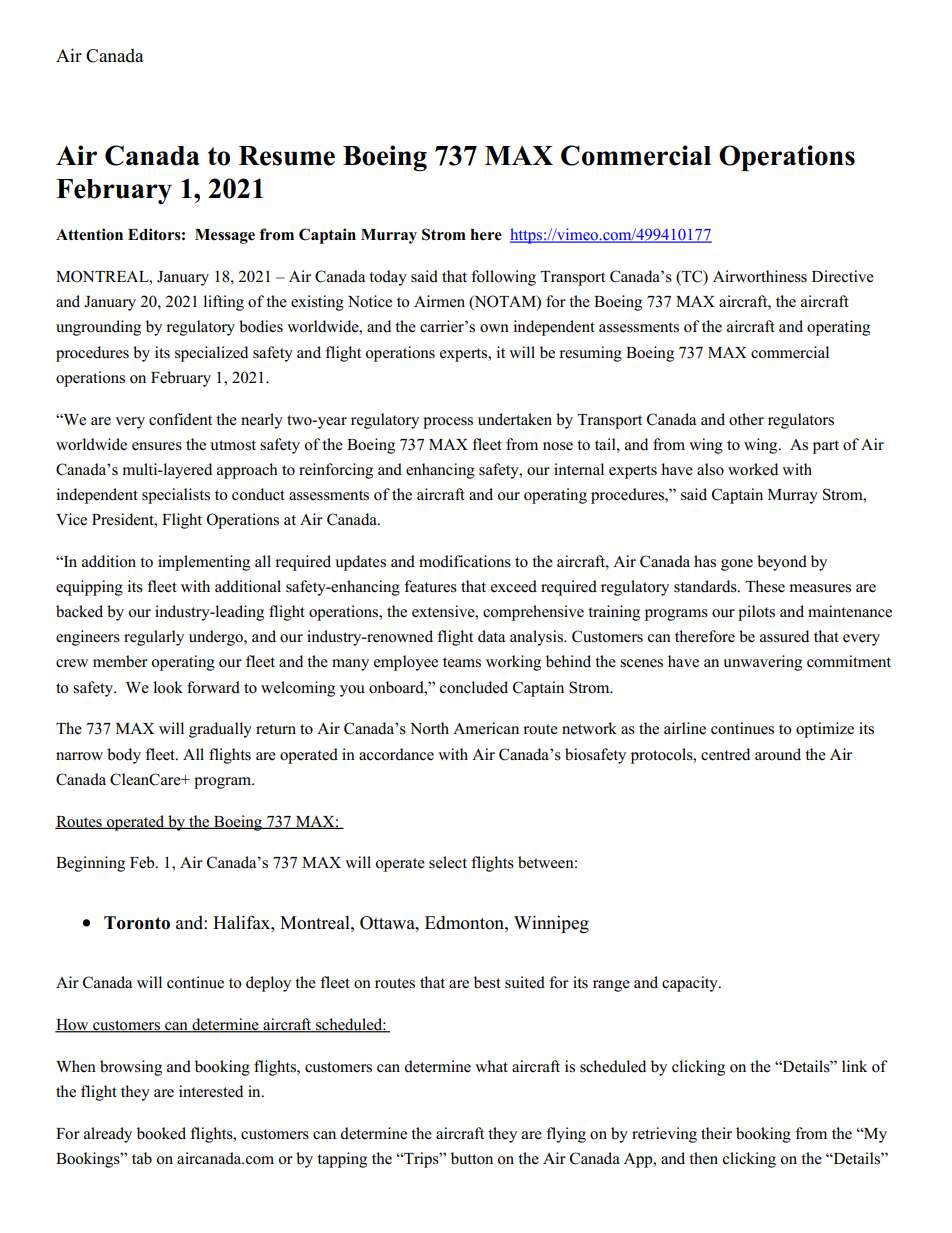 The width and height of the document is (952, 1233). I want to click on around, so click(778, 754).
